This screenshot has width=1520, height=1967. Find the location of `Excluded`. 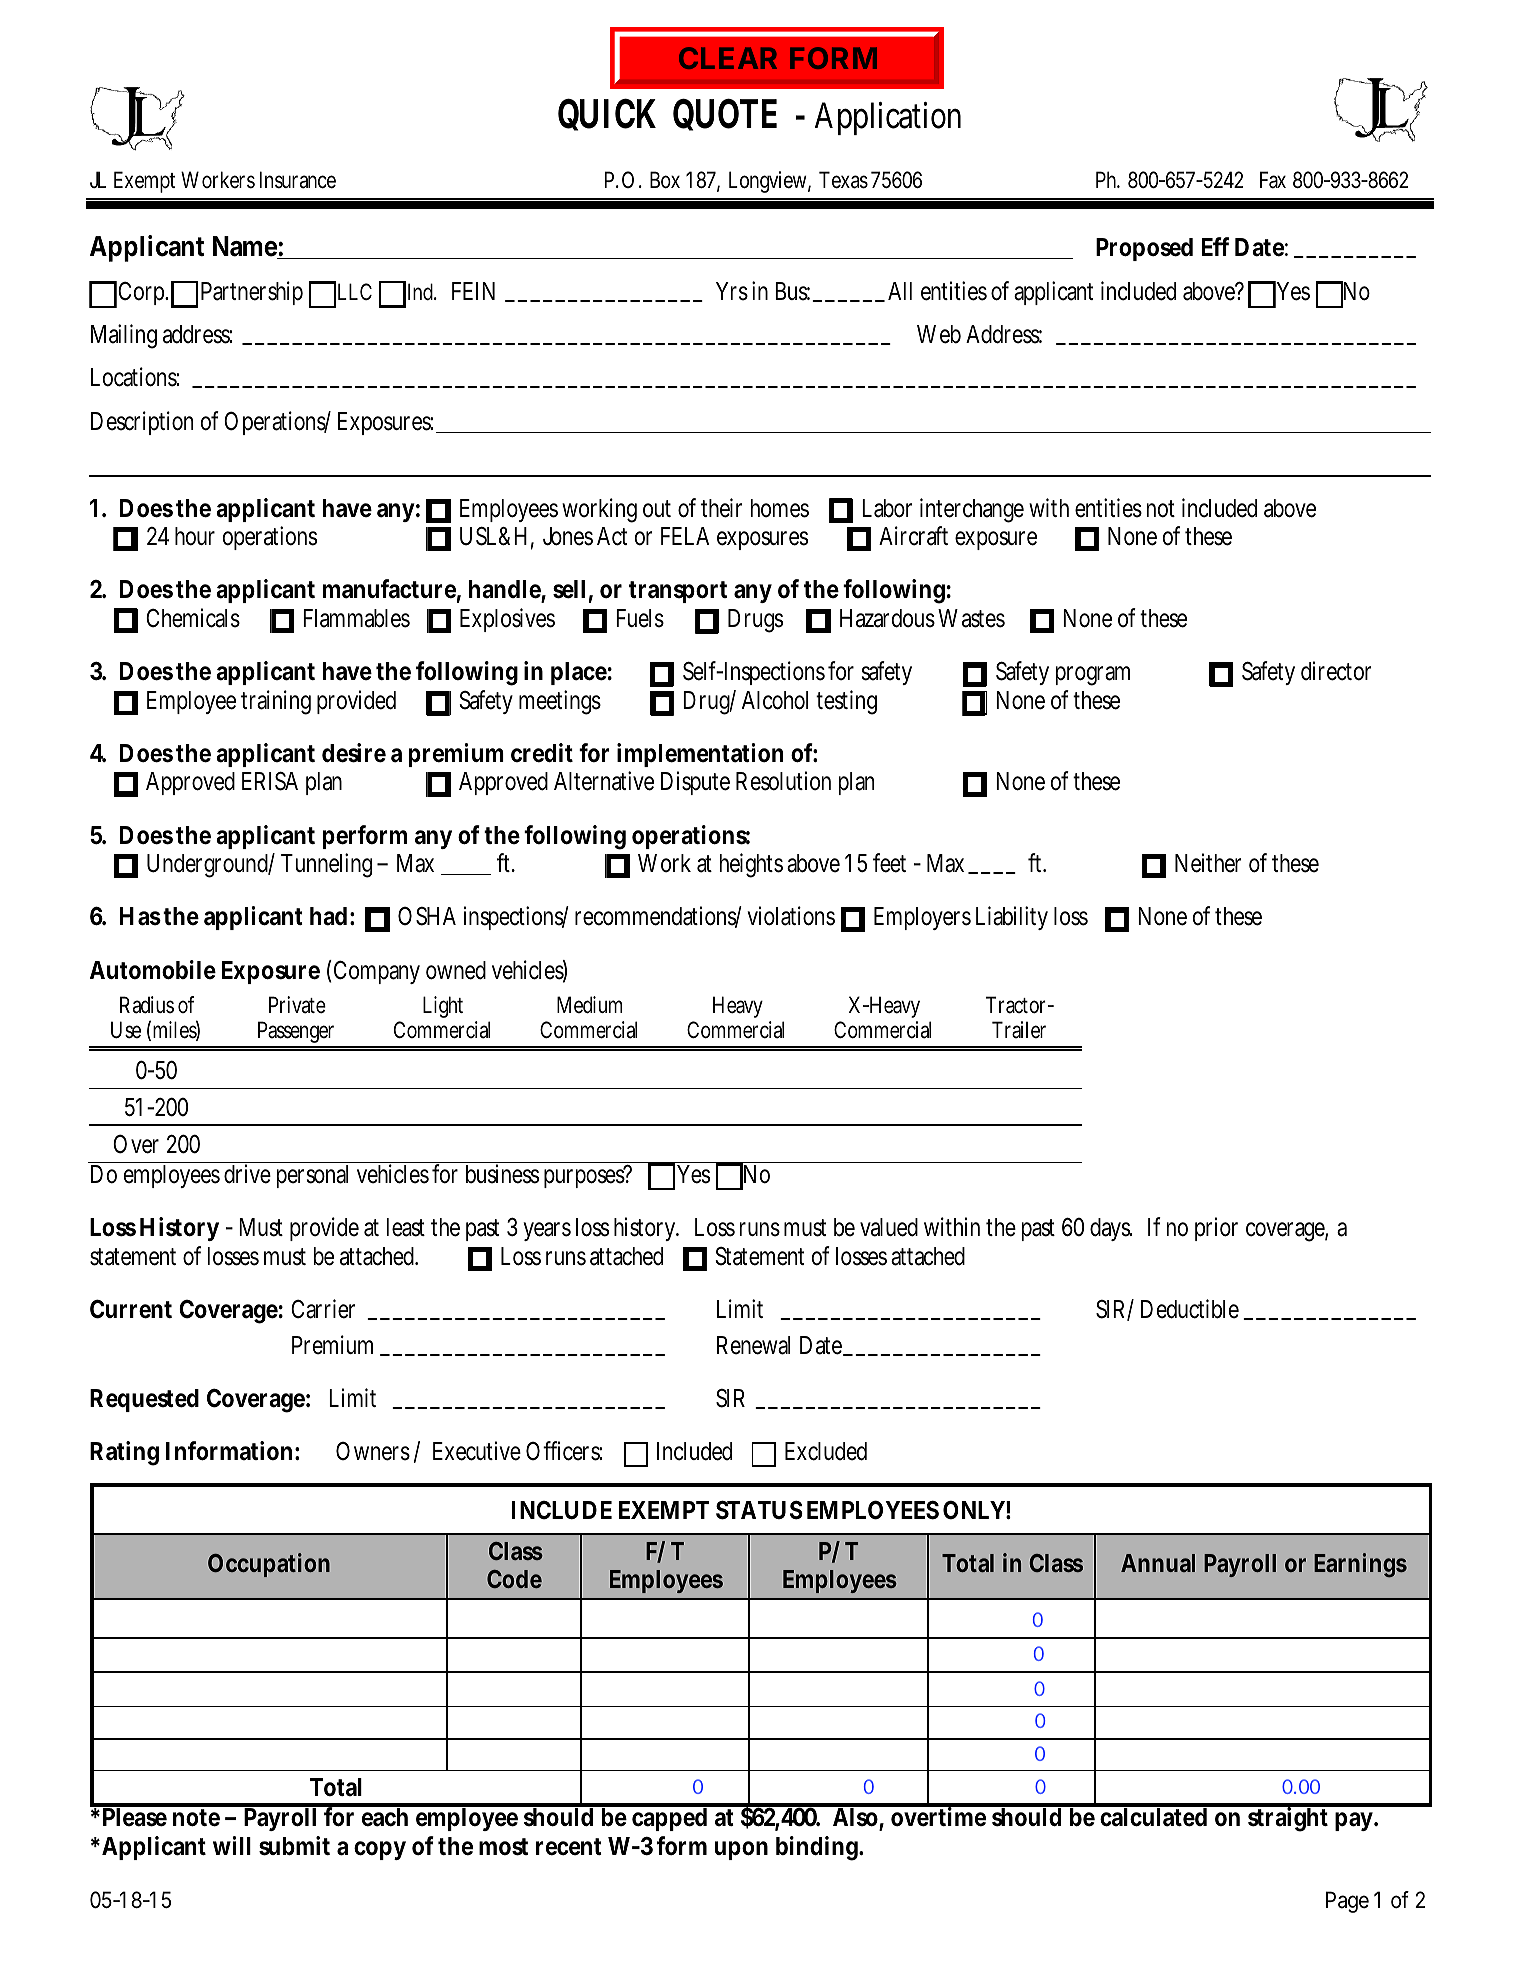

Excluded is located at coordinates (826, 1451).
